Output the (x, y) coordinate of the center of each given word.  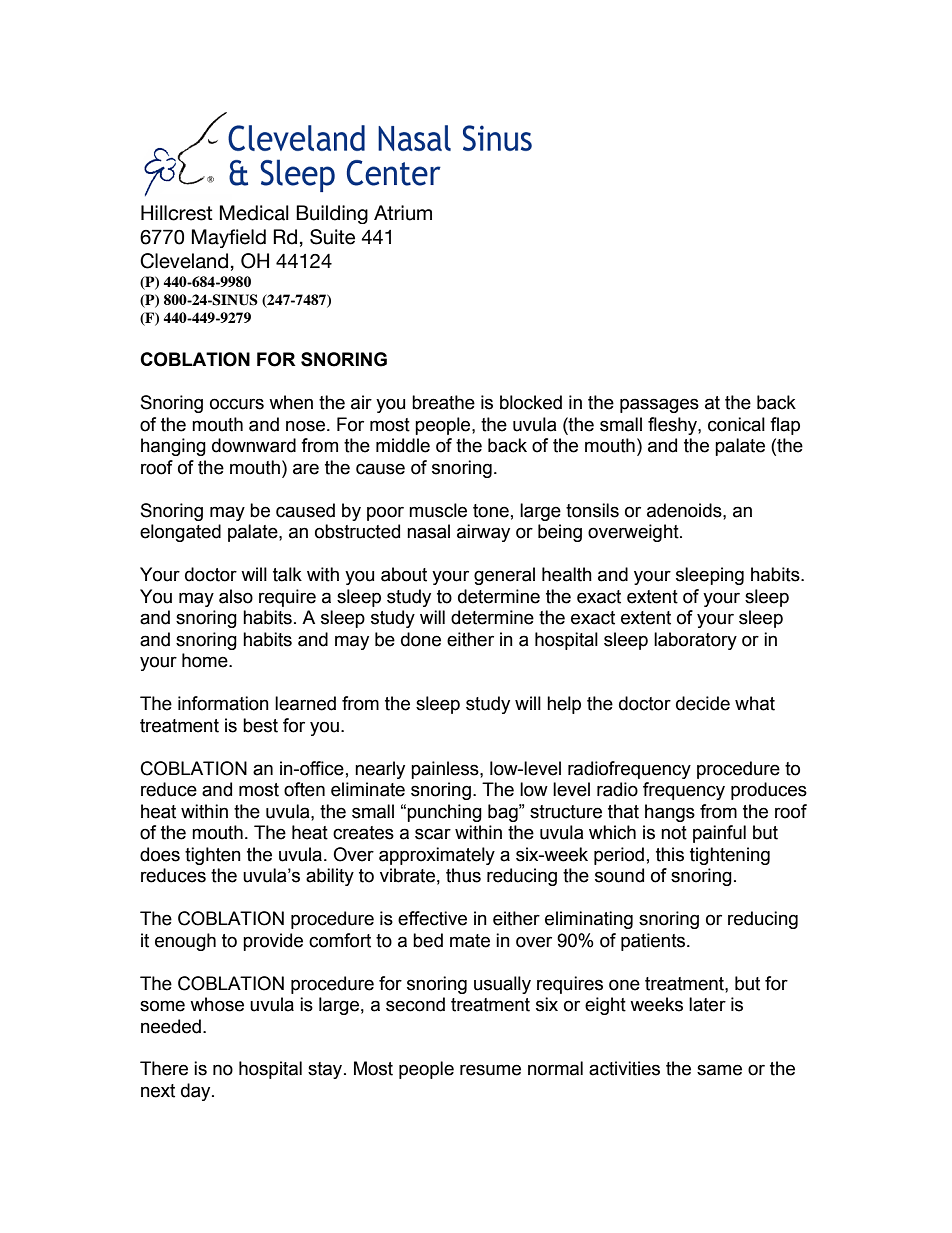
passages (659, 405)
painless (446, 770)
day (197, 1092)
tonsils (592, 510)
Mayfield (229, 238)
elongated (180, 533)
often (304, 789)
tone (491, 511)
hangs (670, 813)
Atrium (403, 213)
